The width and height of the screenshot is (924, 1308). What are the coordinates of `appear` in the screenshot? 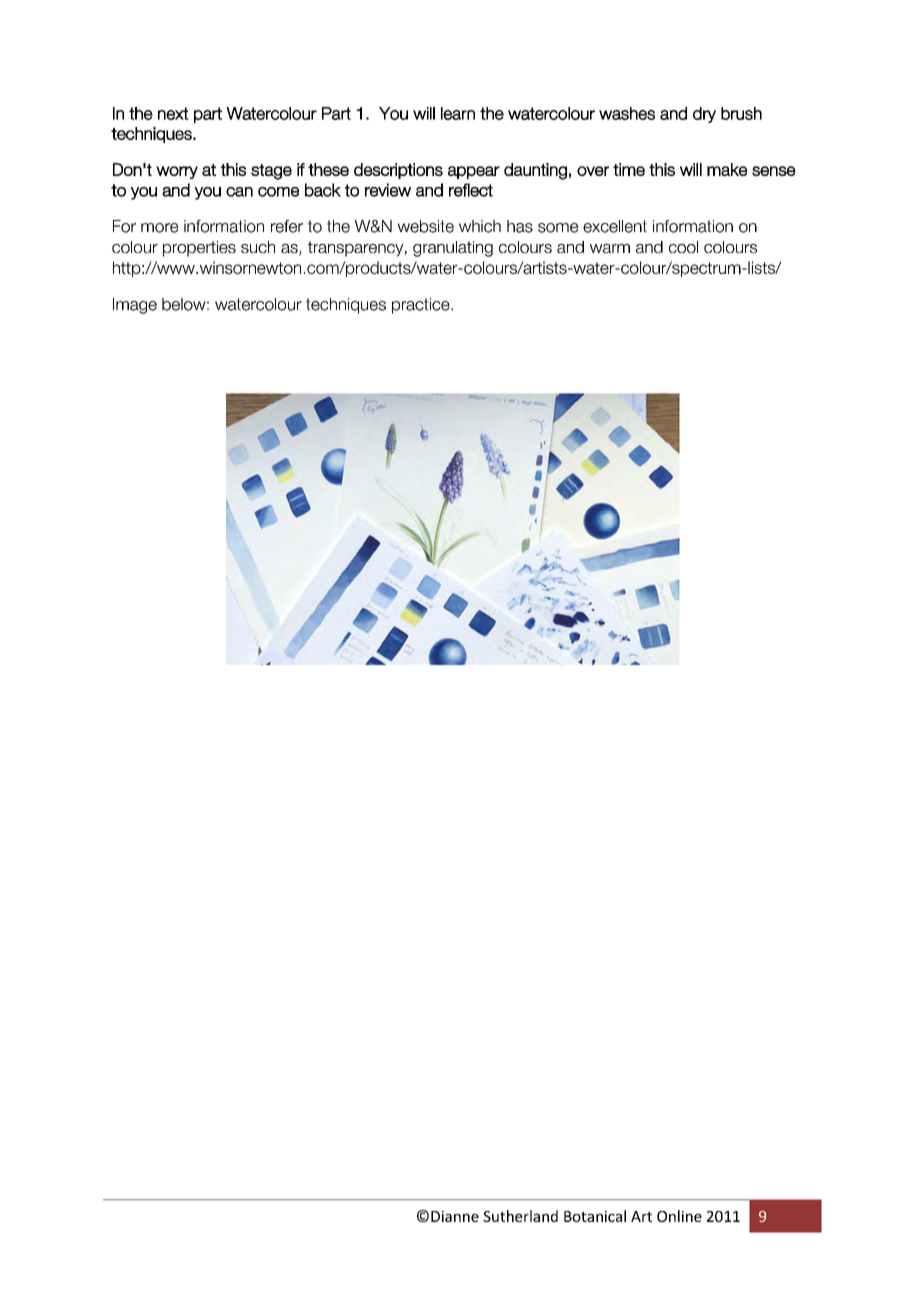 It's located at (474, 172).
